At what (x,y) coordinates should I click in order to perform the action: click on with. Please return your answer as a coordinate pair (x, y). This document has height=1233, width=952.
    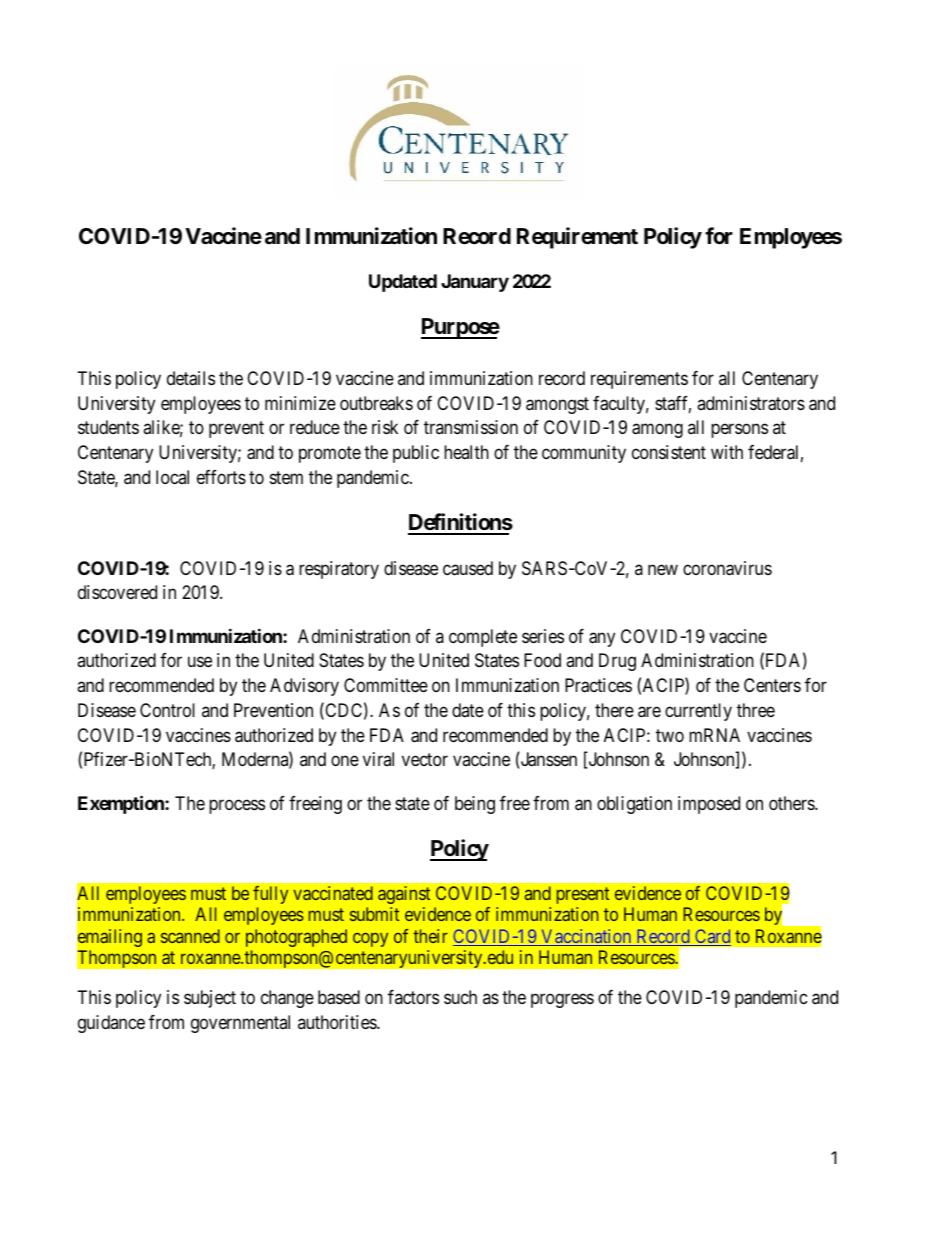
    Looking at the image, I should click on (727, 452).
